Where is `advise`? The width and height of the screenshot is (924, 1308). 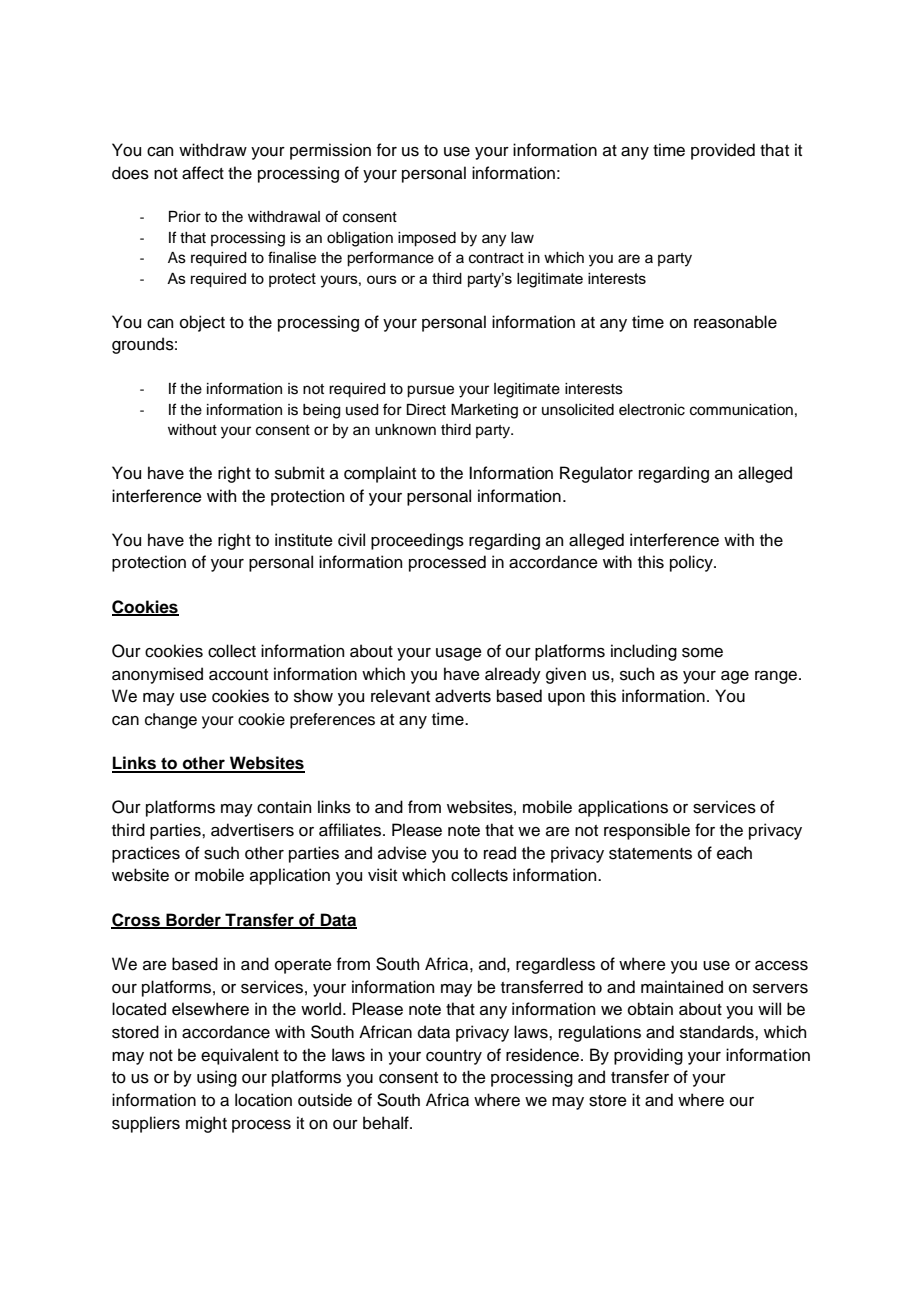 advise is located at coordinates (402, 853).
